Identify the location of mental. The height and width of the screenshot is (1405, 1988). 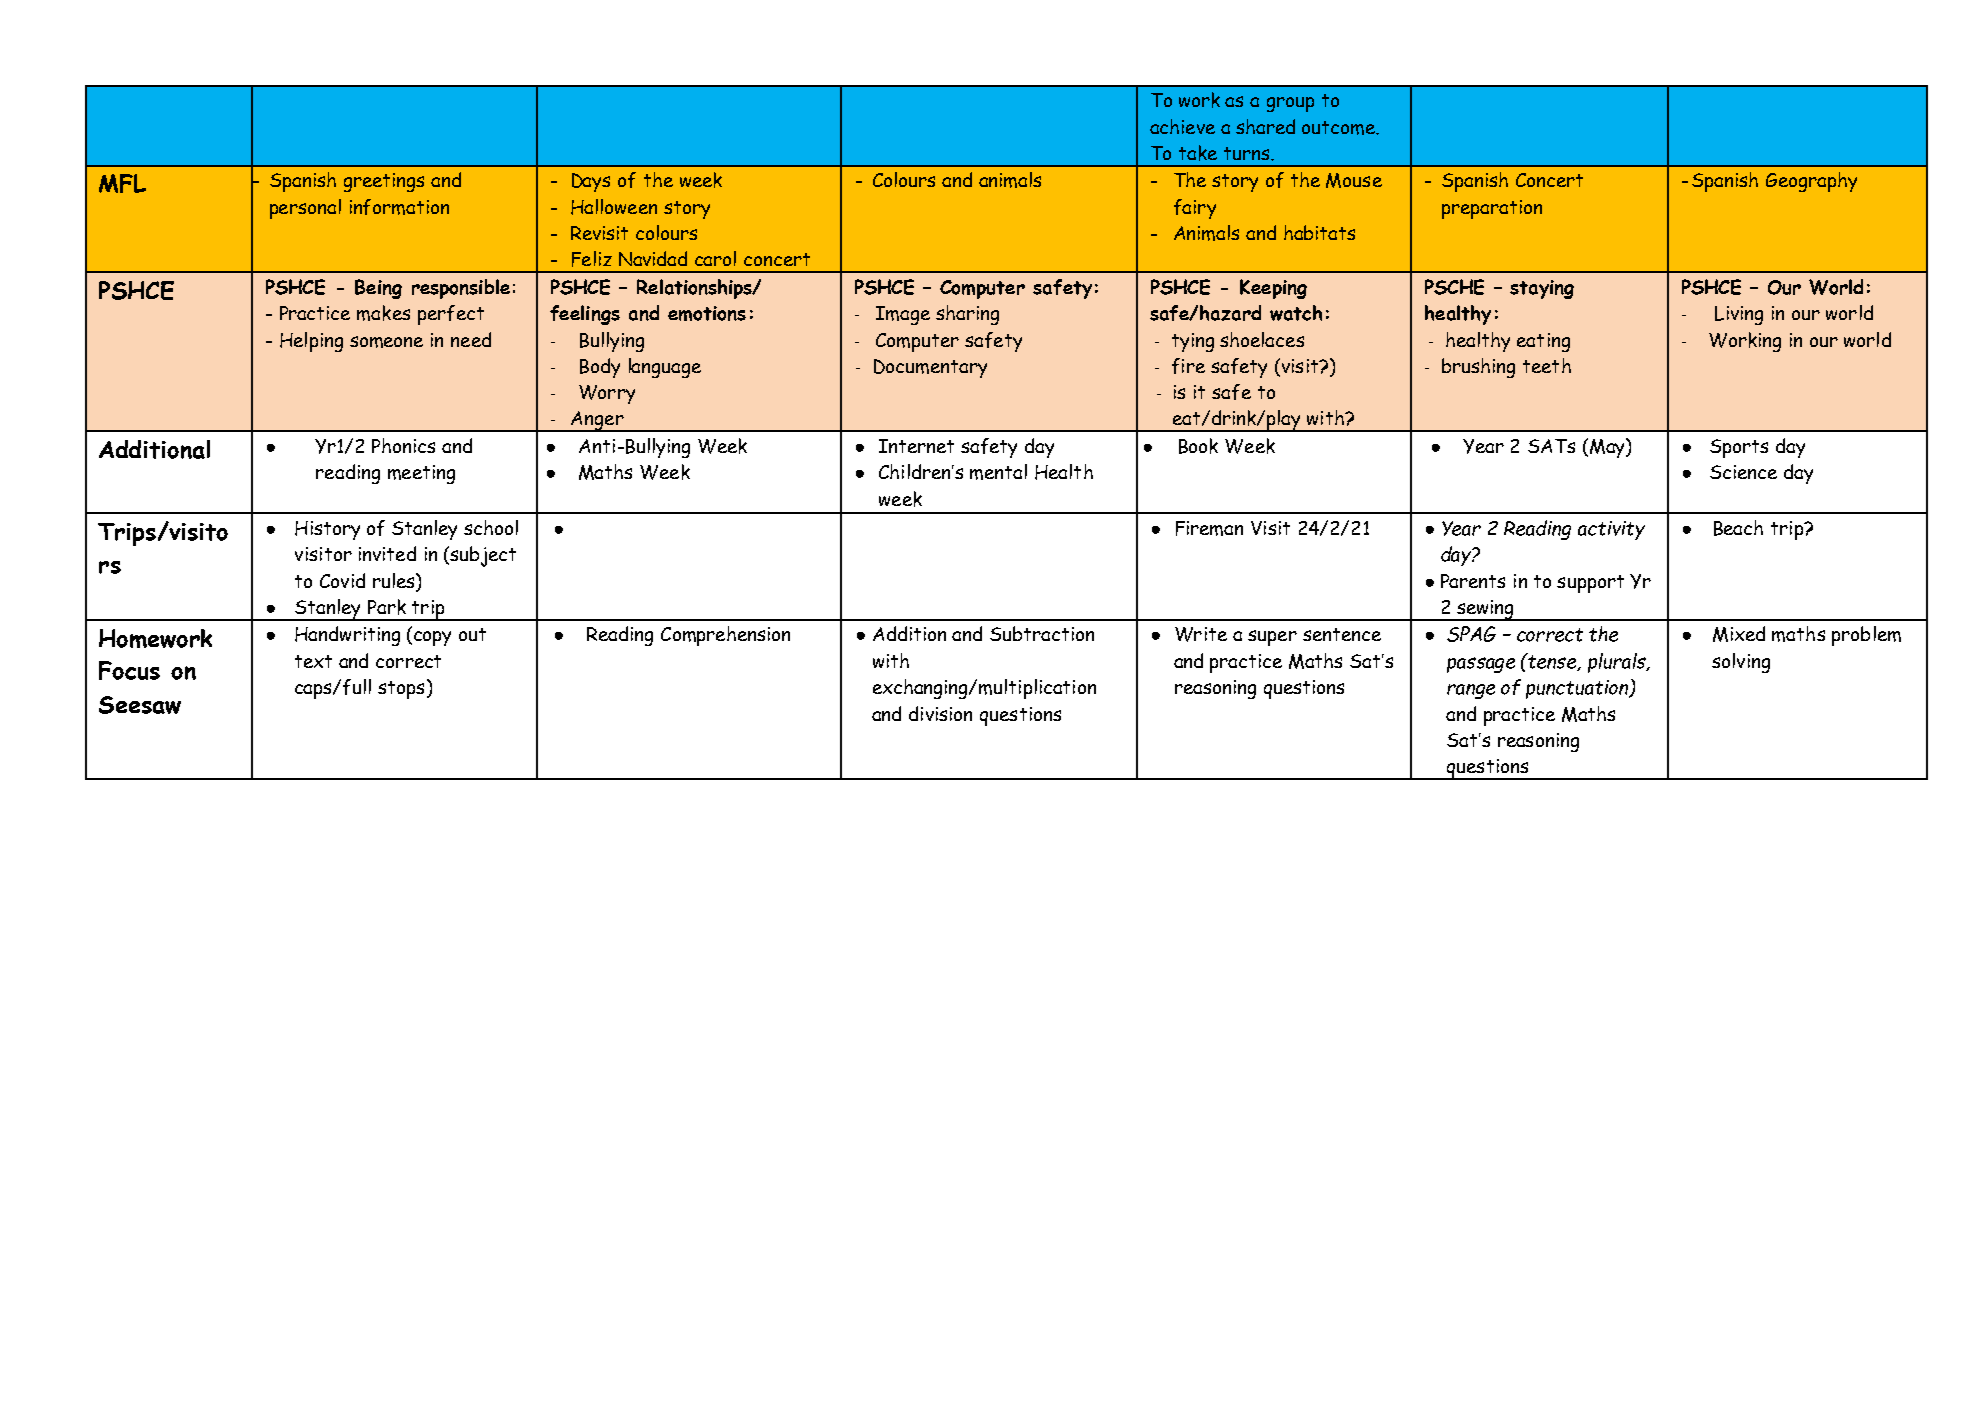
(998, 472).
